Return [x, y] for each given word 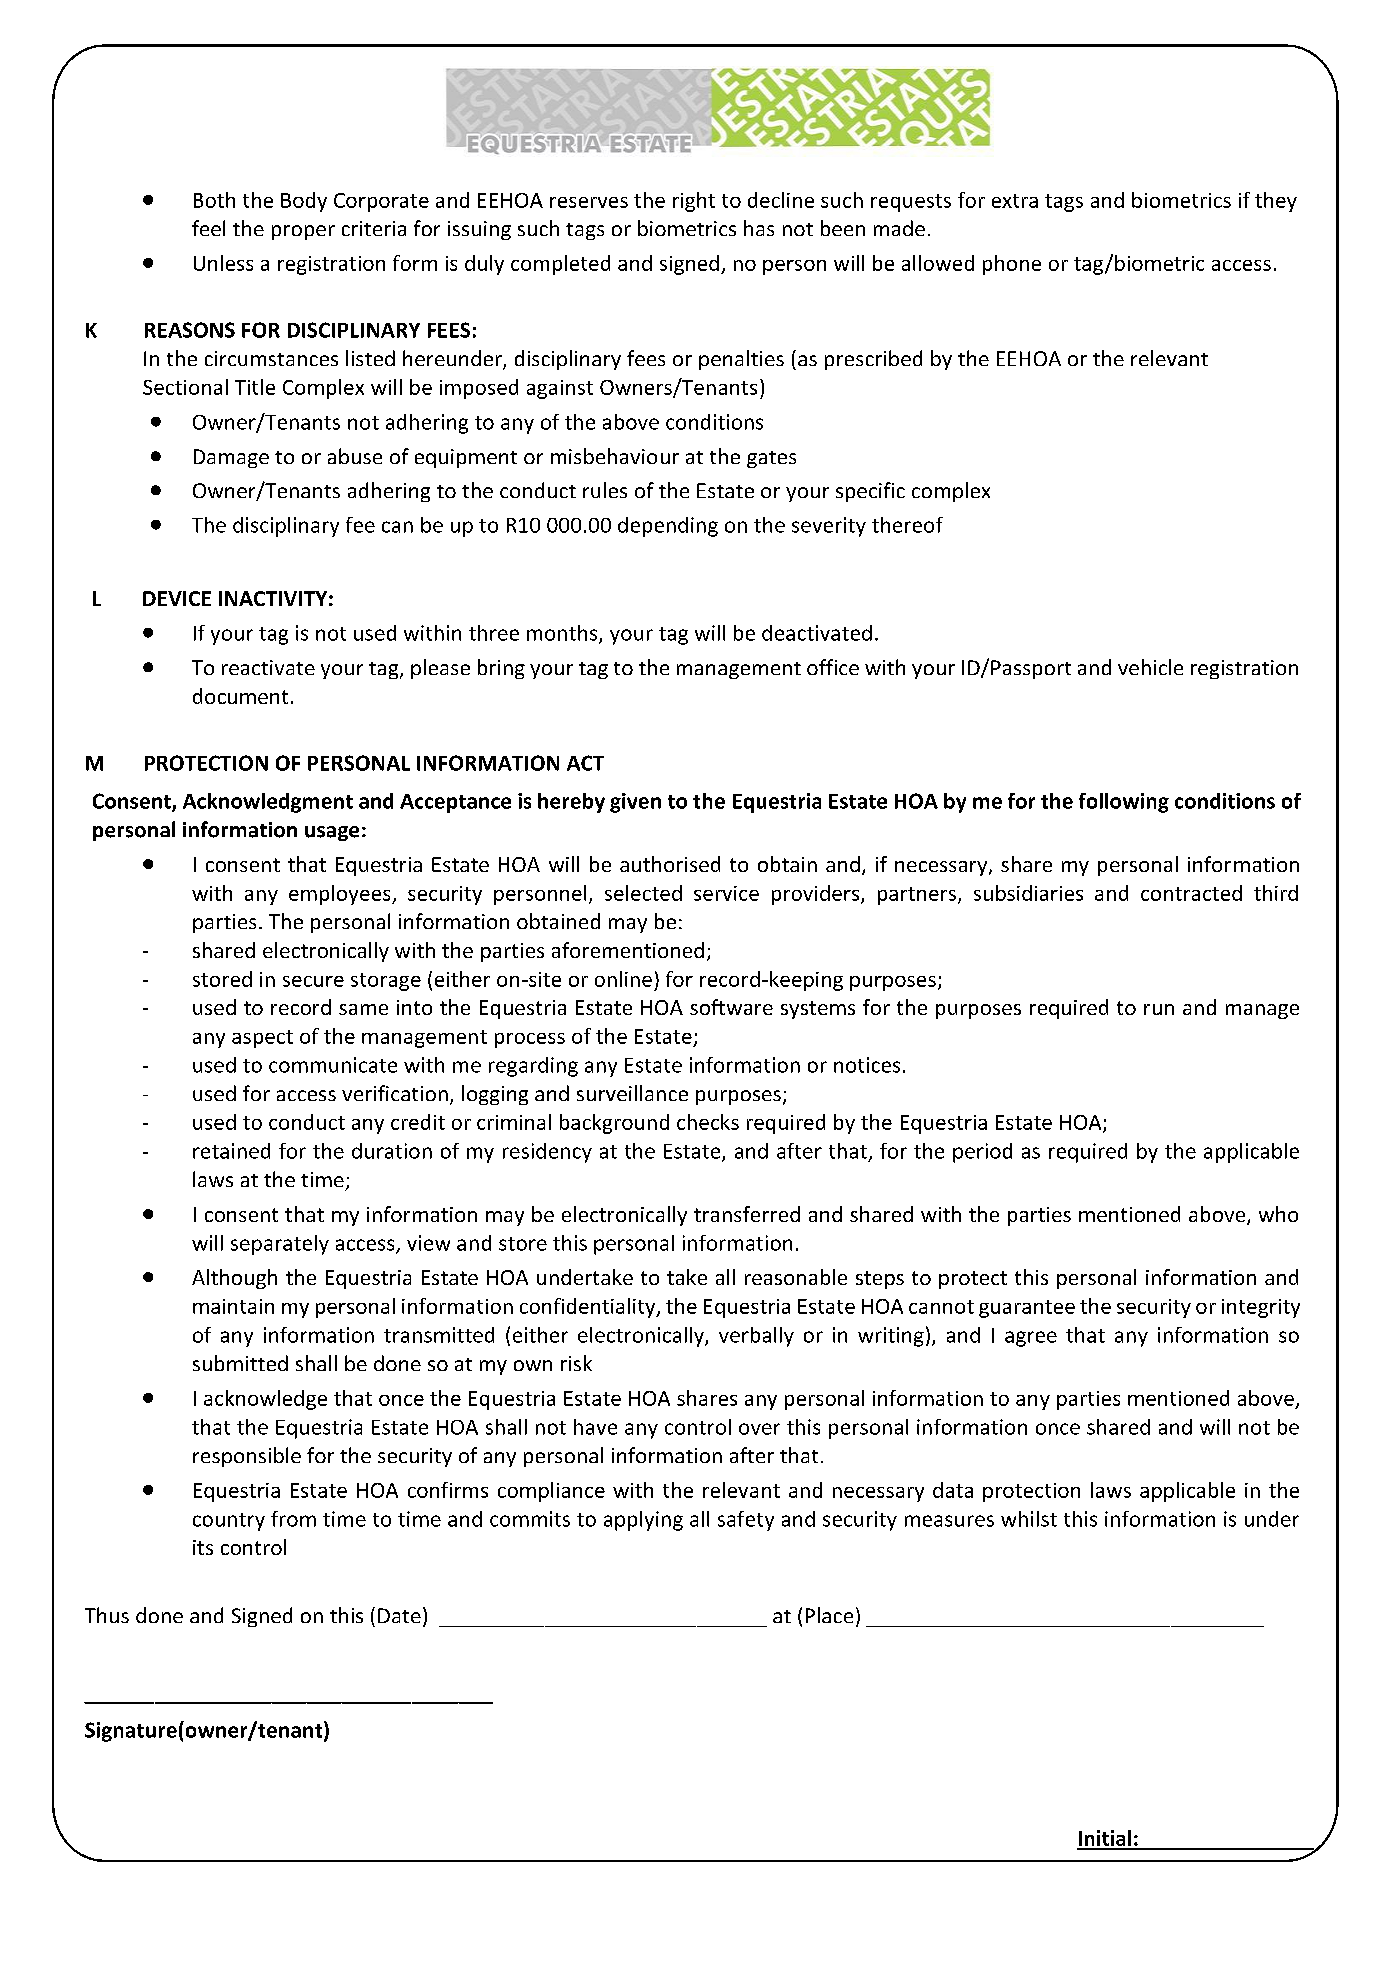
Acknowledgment [268, 803]
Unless [223, 263]
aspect [262, 1039]
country [229, 1522]
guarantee [1027, 1309]
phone [1012, 265]
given [635, 803]
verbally [756, 1337]
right [694, 202]
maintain [233, 1306]
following [1124, 803]
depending [668, 527]
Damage [231, 458]
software [731, 1007]
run [1159, 1009]
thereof [907, 525]
